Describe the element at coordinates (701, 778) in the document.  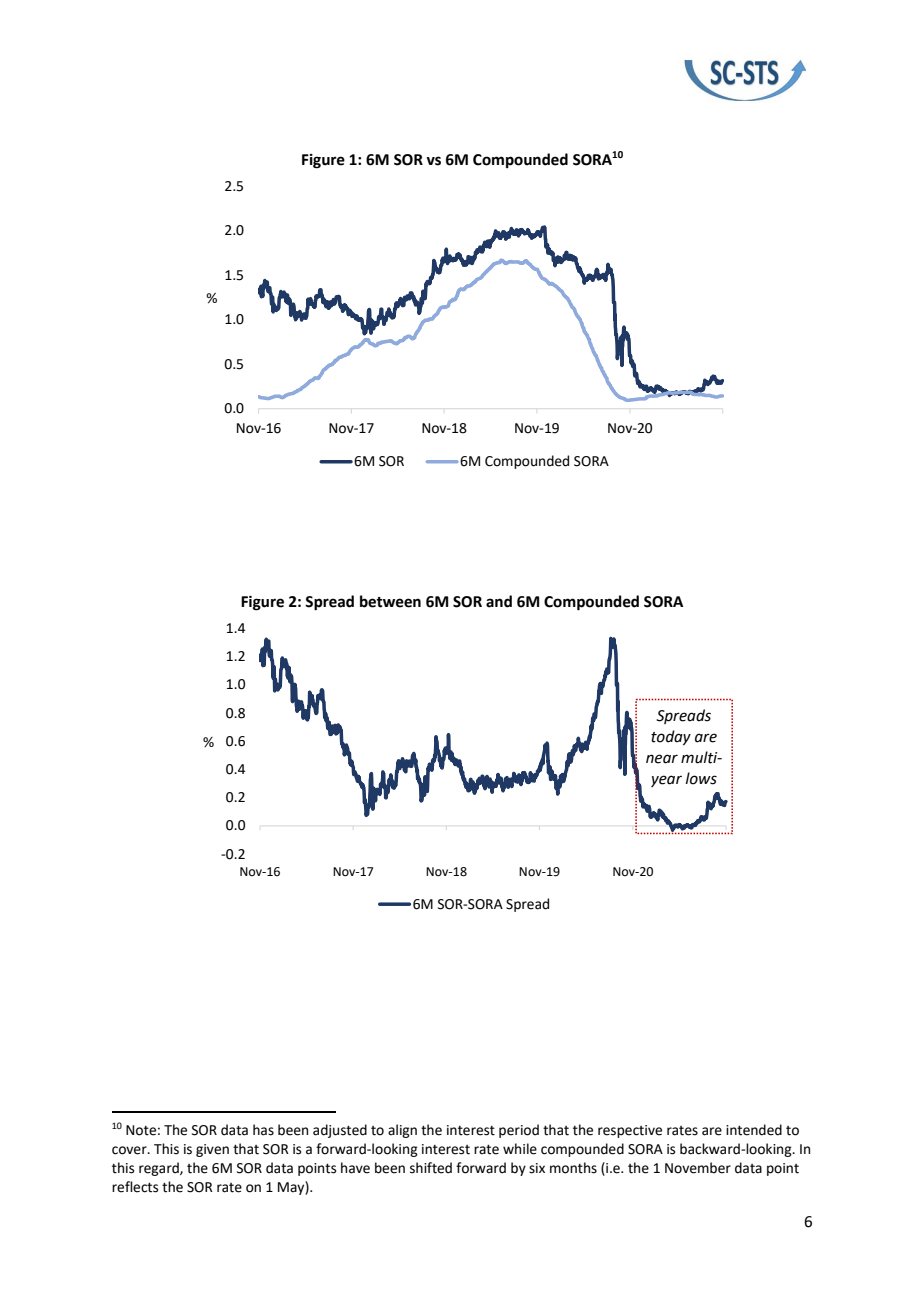
I see `lows` at that location.
